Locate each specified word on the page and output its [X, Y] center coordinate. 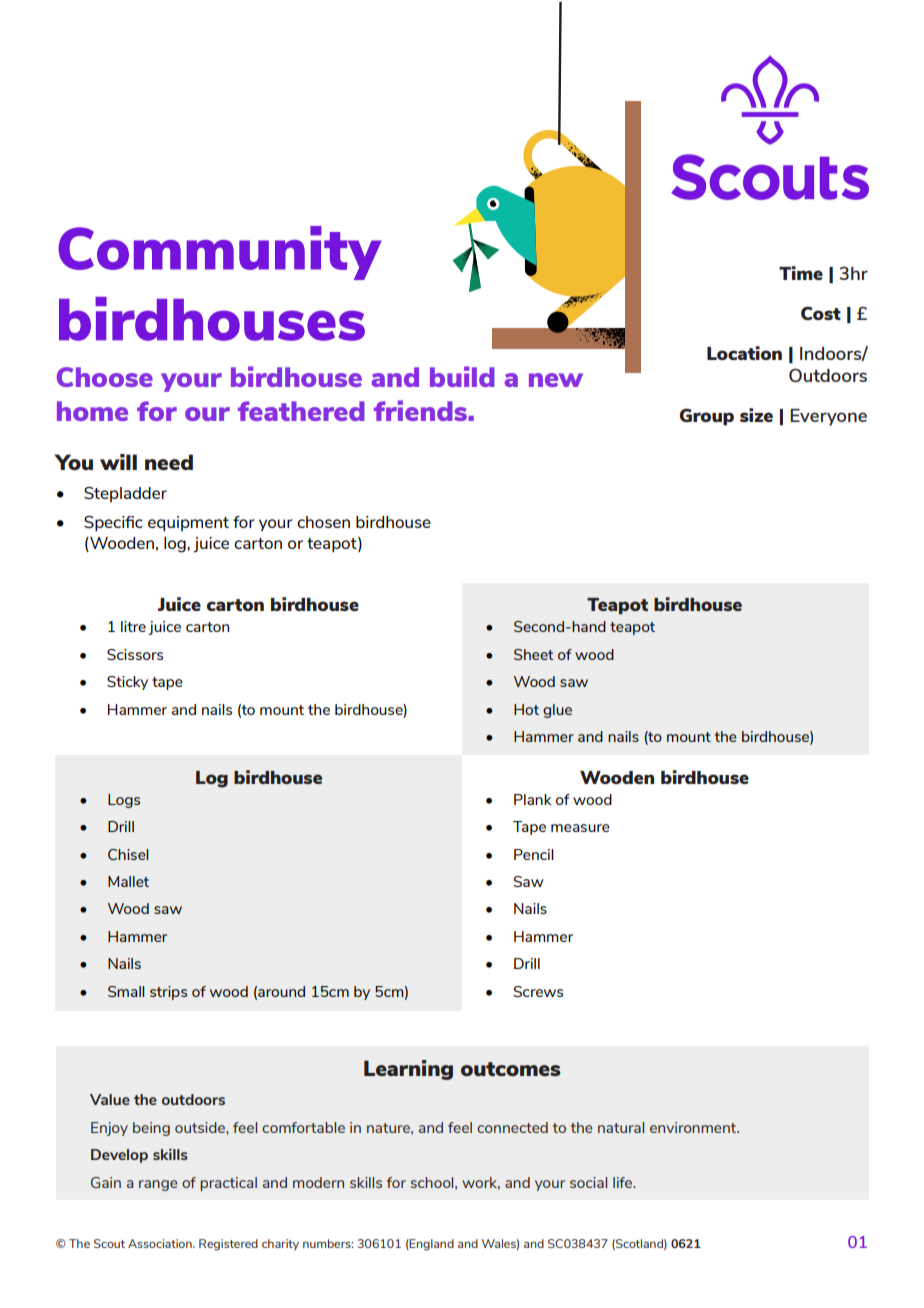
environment [694, 1127]
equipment [188, 524]
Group [706, 417]
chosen [323, 522]
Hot [526, 709]
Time [801, 273]
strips [168, 993]
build [462, 376]
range [158, 1185]
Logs [124, 801]
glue [557, 711]
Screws [538, 991]
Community [220, 253]
